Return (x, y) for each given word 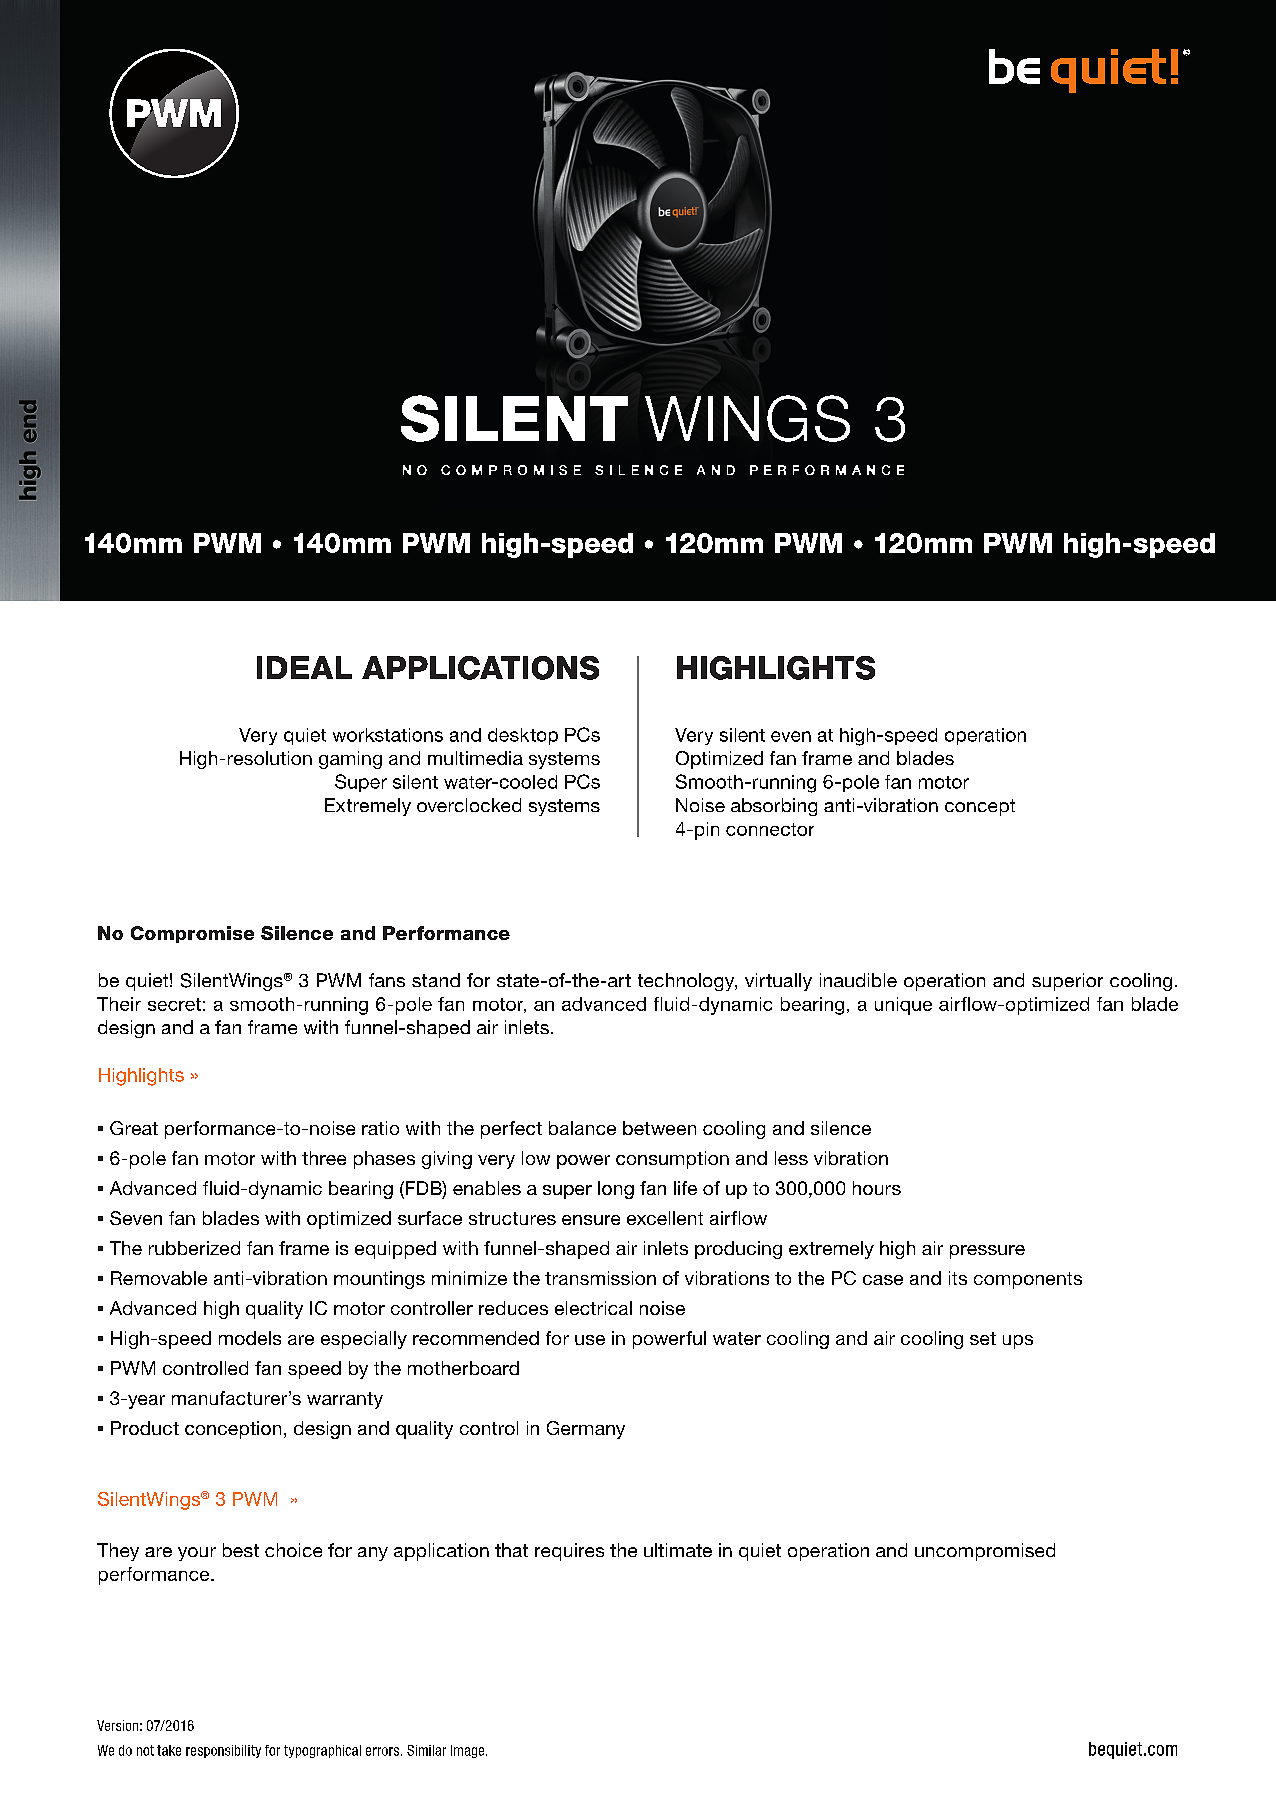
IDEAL (304, 667)
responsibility (223, 1751)
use (590, 1340)
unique (903, 1006)
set (983, 1338)
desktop (523, 736)
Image (469, 1751)
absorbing (774, 807)
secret (174, 1004)
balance (582, 1128)
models (250, 1338)
